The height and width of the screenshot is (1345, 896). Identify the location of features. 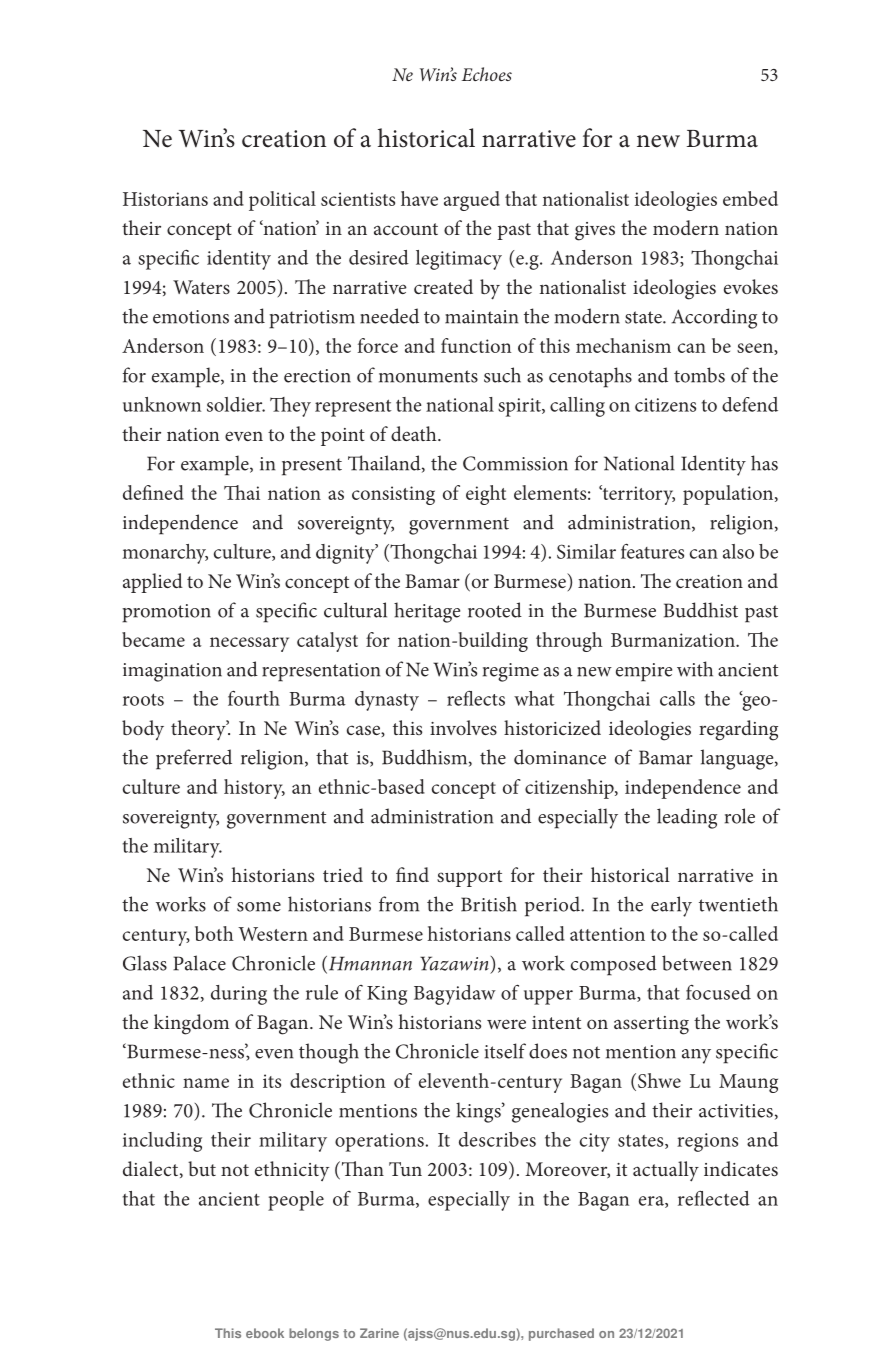
(652, 551).
